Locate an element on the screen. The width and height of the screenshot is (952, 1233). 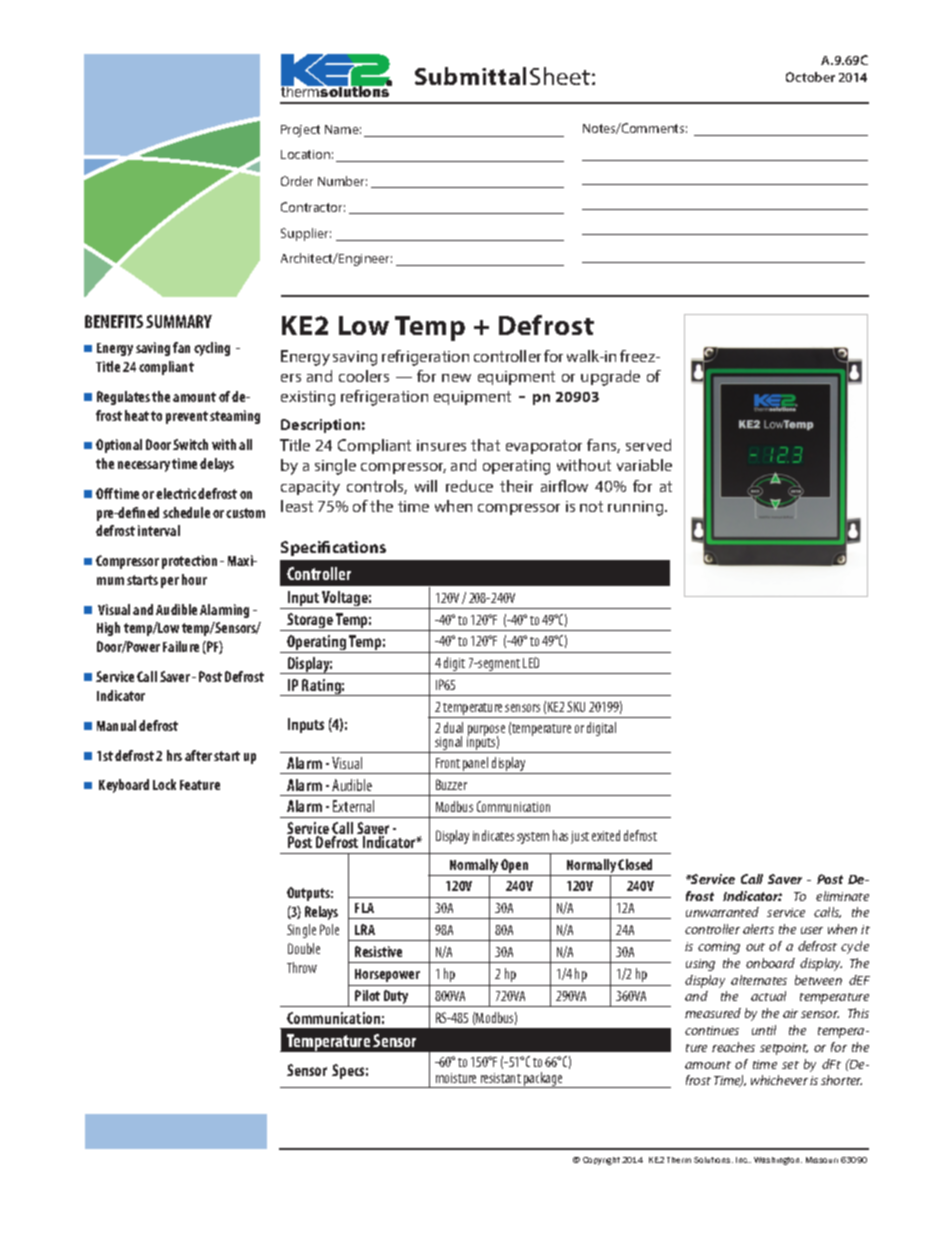
Project is located at coordinates (300, 131).
